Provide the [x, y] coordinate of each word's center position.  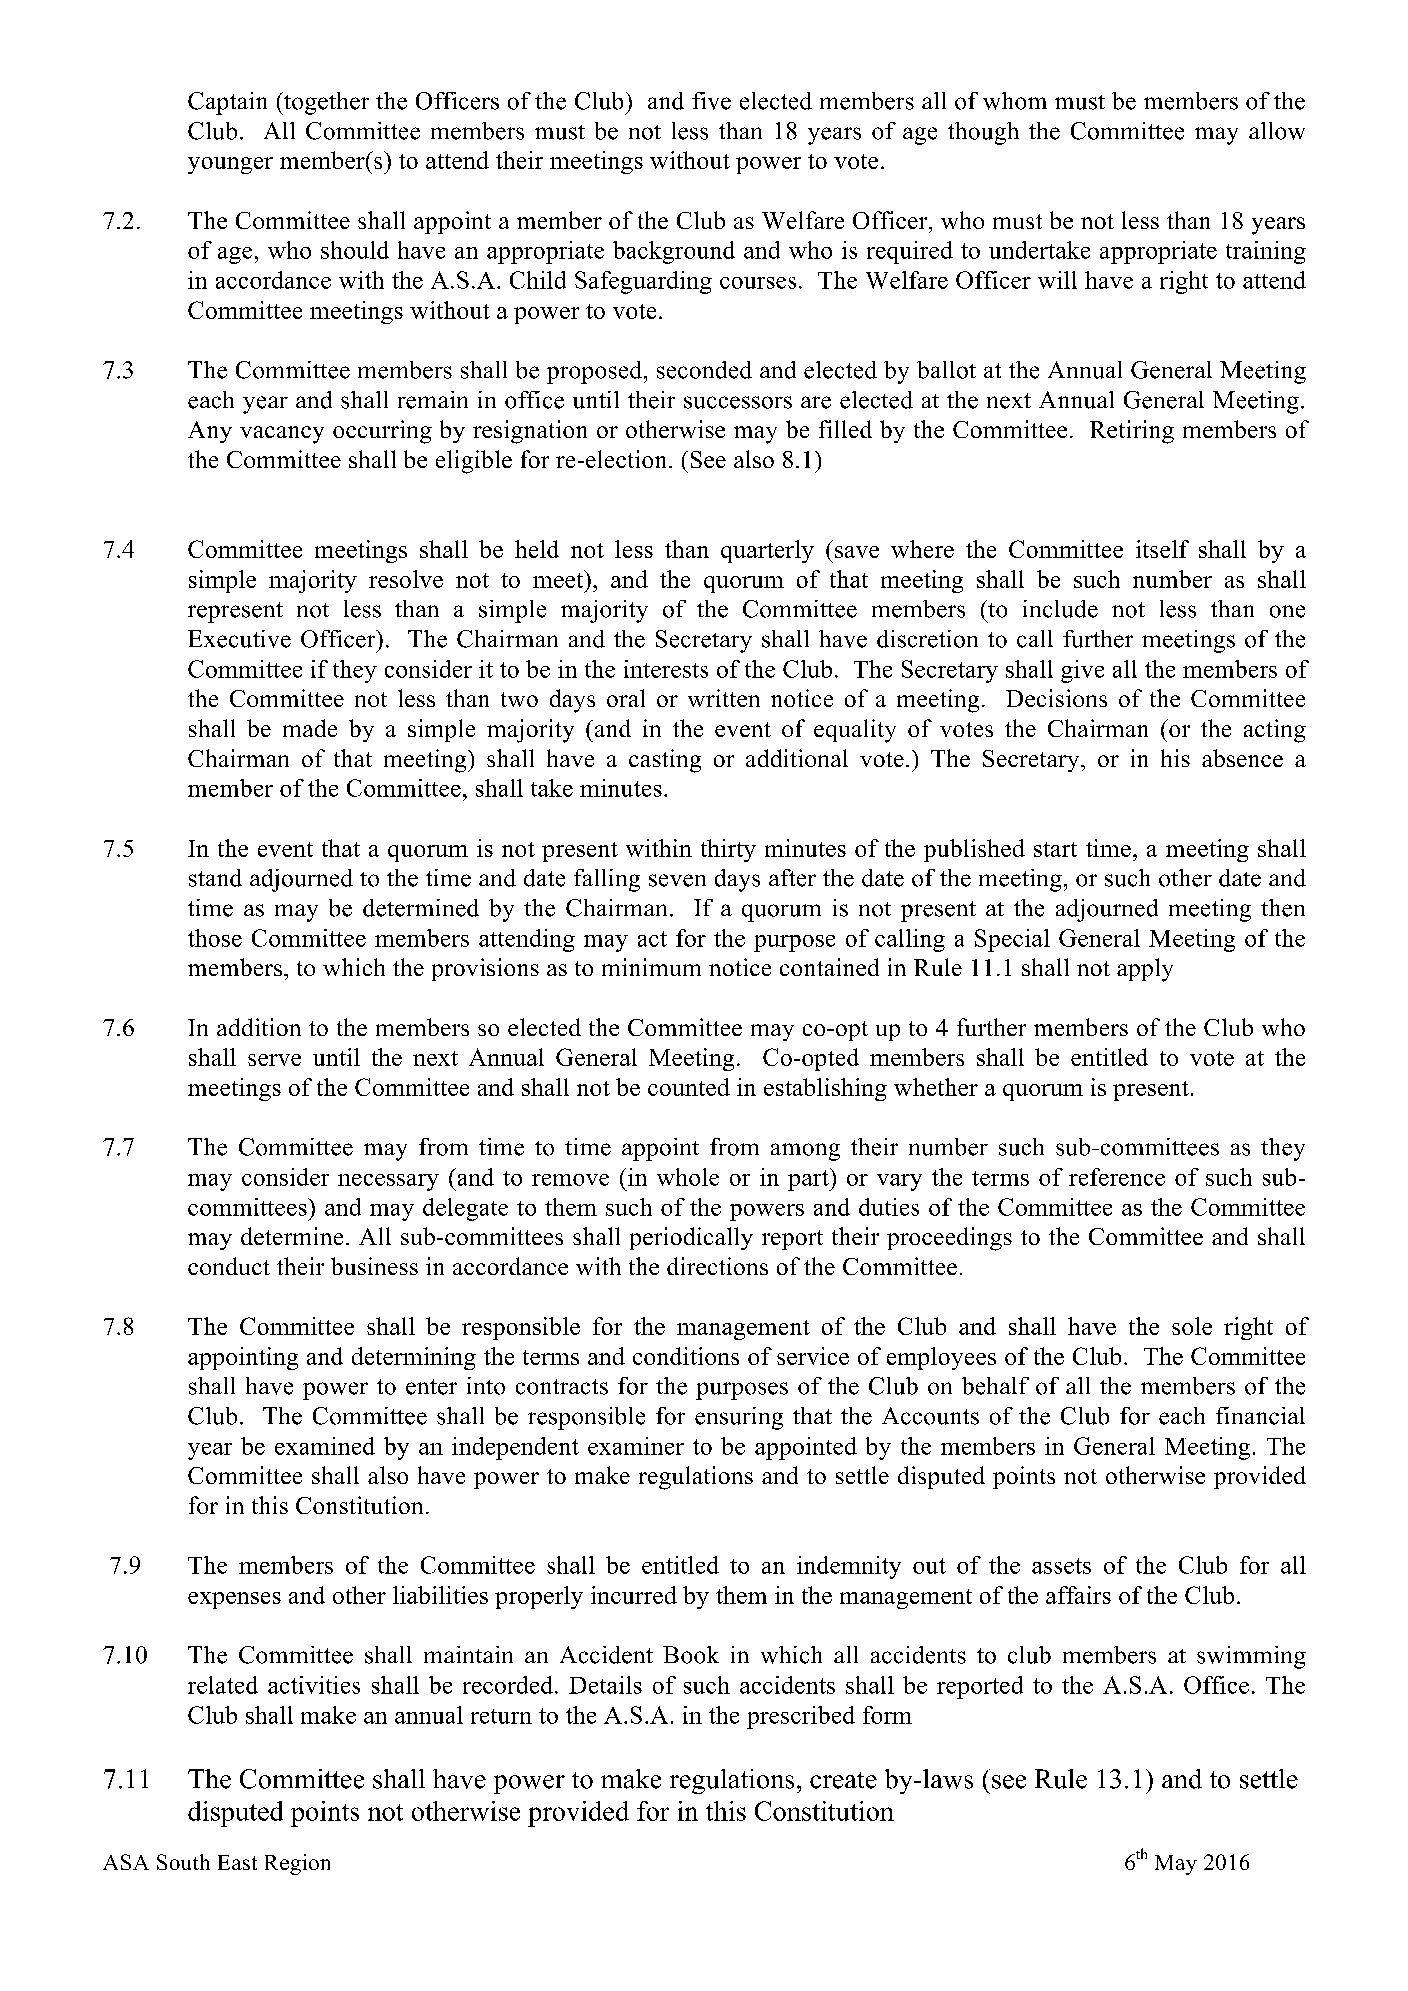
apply [1145, 970]
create [843, 1780]
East [237, 1862]
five [711, 101]
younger [230, 165]
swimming [1251, 1657]
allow [1277, 131]
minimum [651, 967]
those [215, 938]
